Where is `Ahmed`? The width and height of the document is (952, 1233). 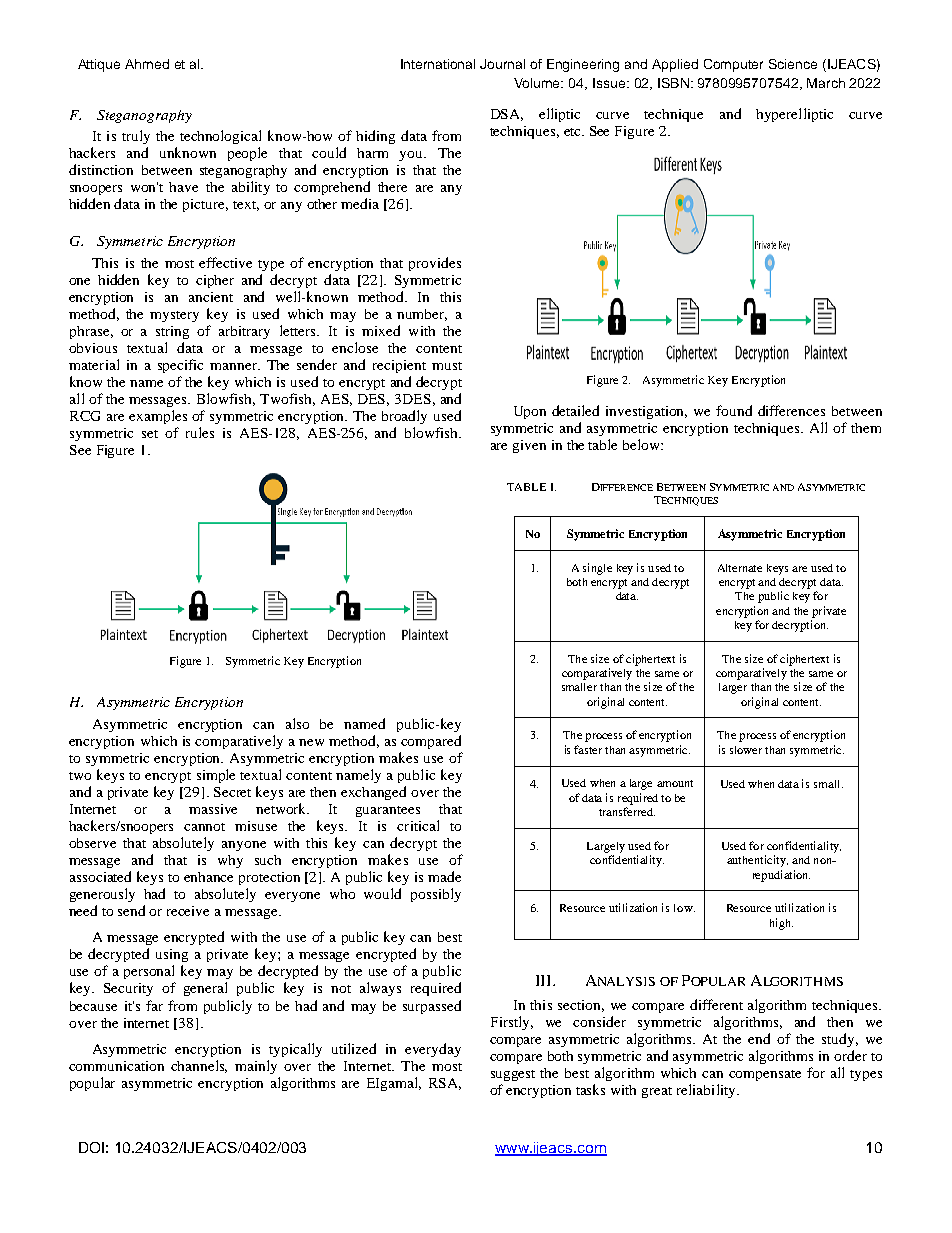 Ahmed is located at coordinates (147, 64).
